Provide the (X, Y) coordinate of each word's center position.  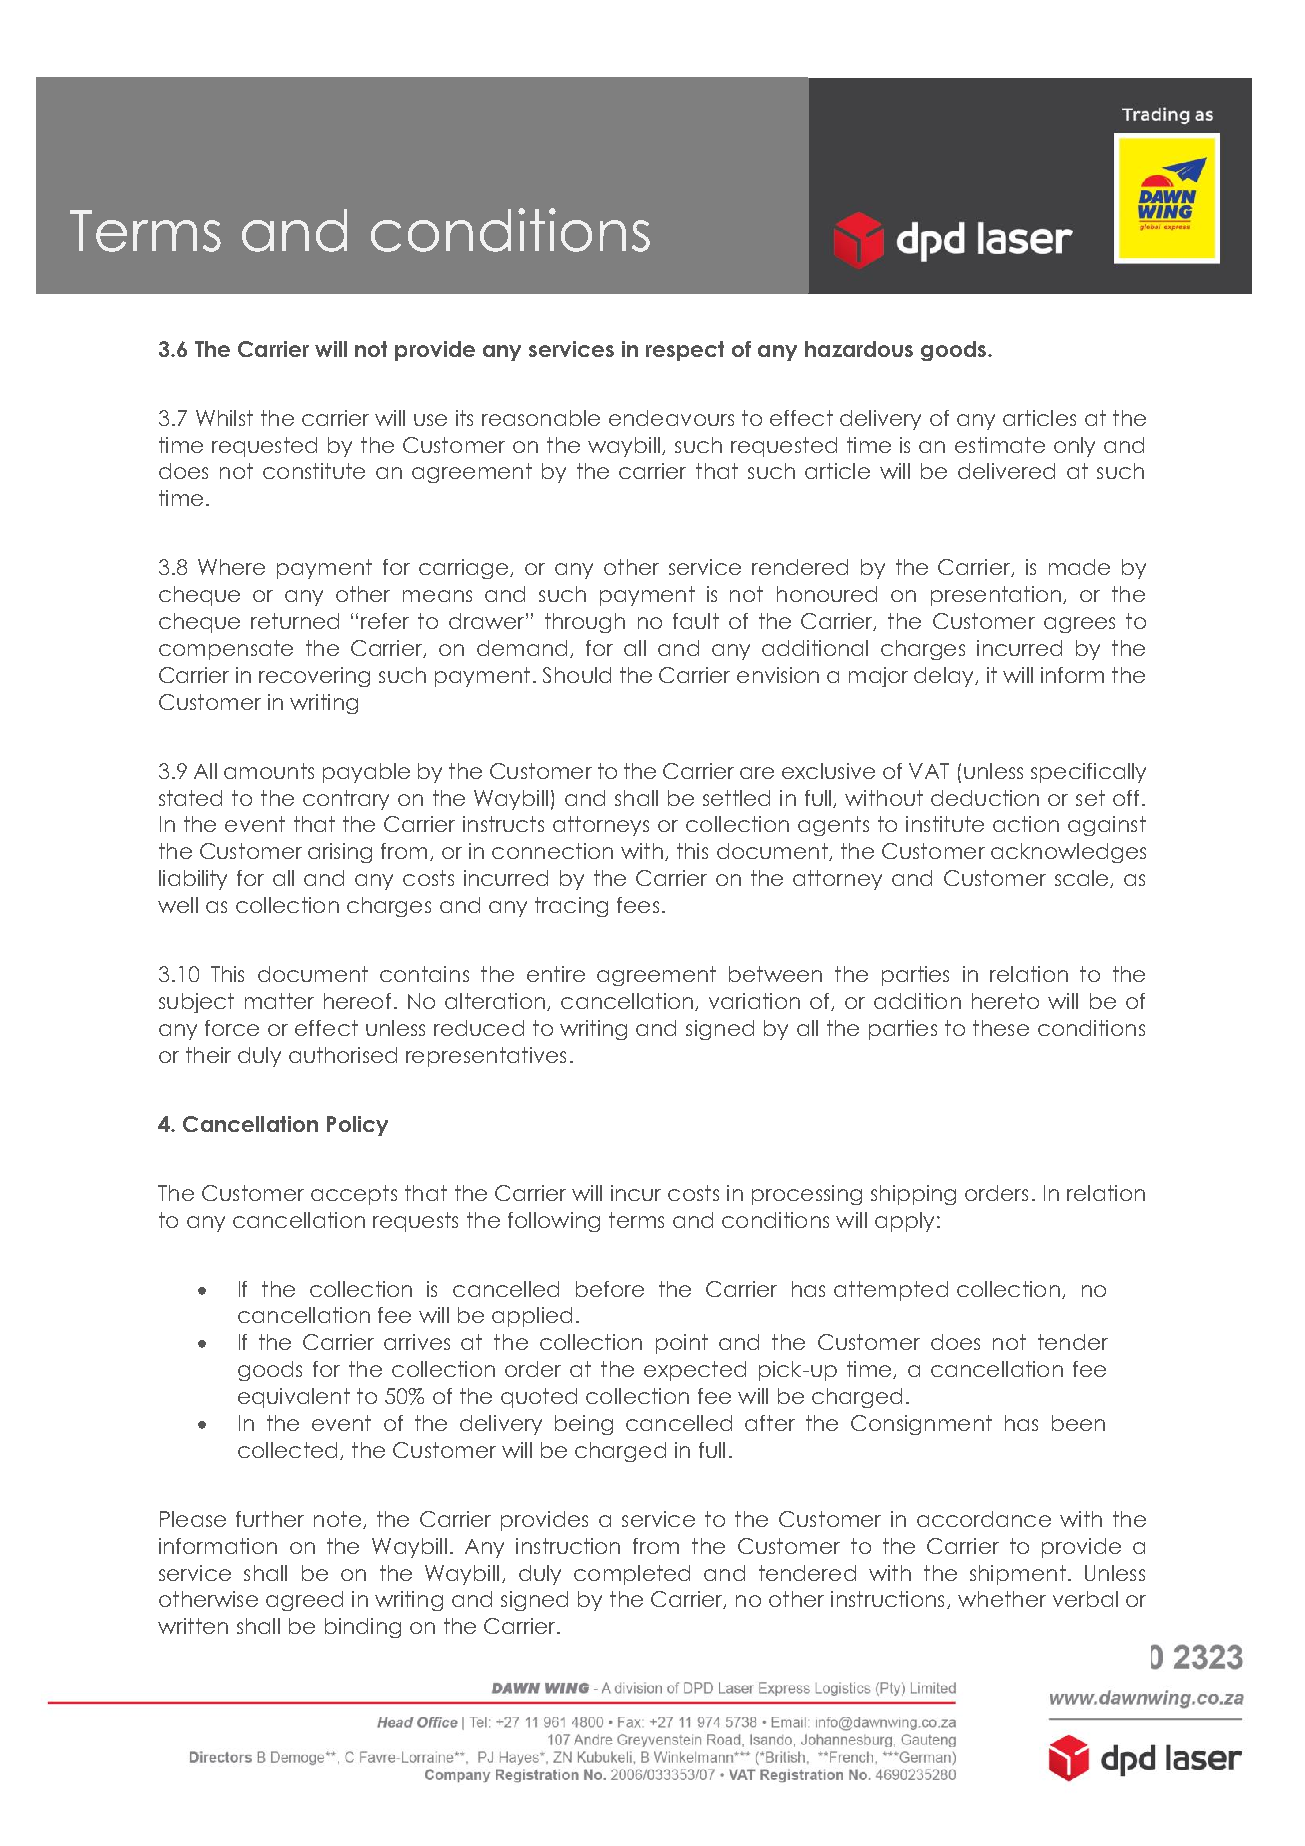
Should (577, 675)
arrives (417, 1342)
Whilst (224, 418)
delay (945, 677)
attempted (891, 1291)
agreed (304, 1601)
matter (279, 1001)
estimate (1000, 445)
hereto (1005, 1001)
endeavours (671, 418)
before (610, 1289)
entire (556, 974)
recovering (314, 677)
